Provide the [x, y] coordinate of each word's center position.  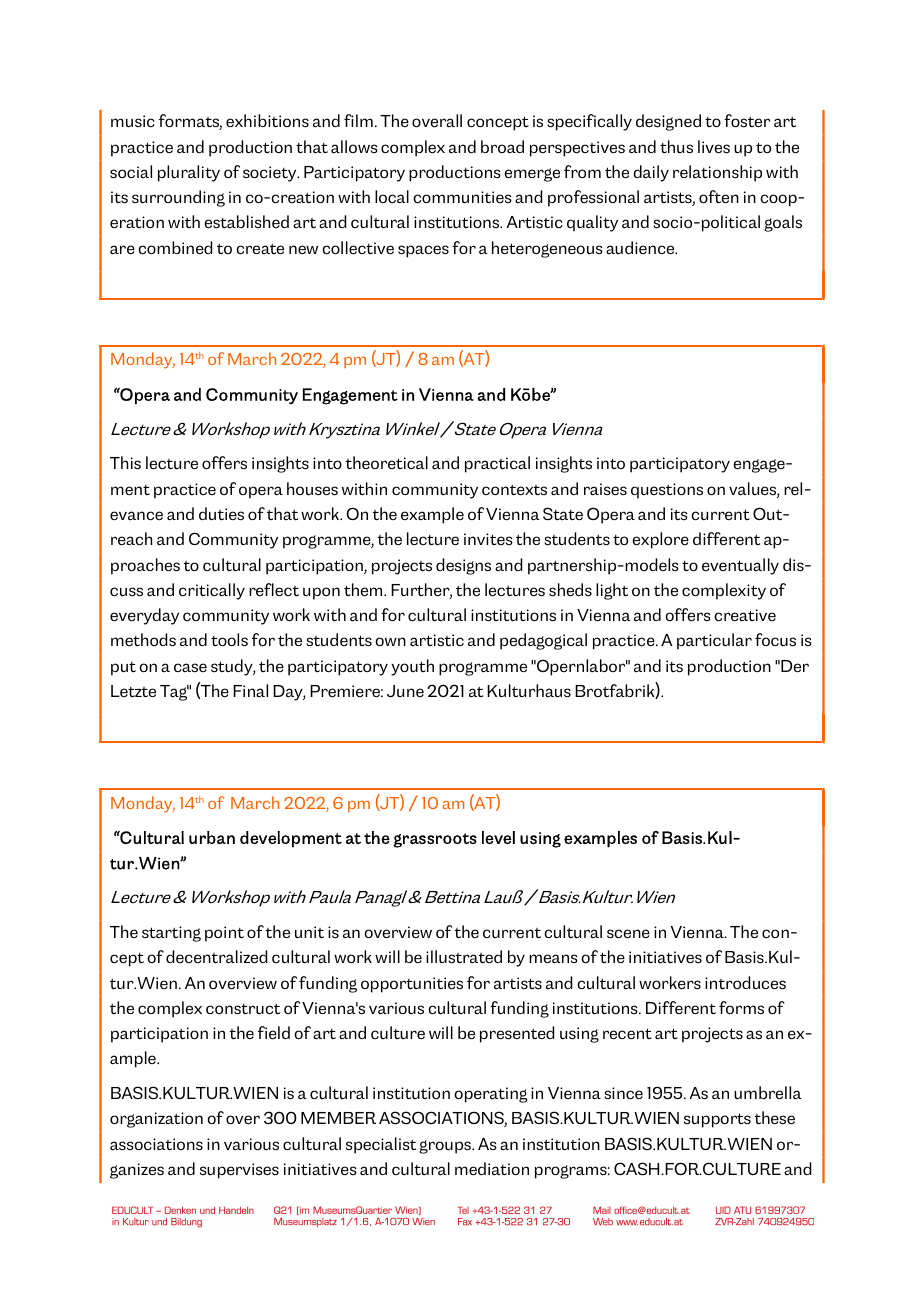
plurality [189, 173]
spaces [423, 251]
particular [714, 641]
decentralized [217, 957]
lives [714, 147]
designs [463, 566]
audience [641, 248]
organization [156, 1120]
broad [502, 147]
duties [221, 514]
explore [660, 540]
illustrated [464, 957]
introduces [745, 983]
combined [175, 248]
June [405, 691]
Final [250, 690]
